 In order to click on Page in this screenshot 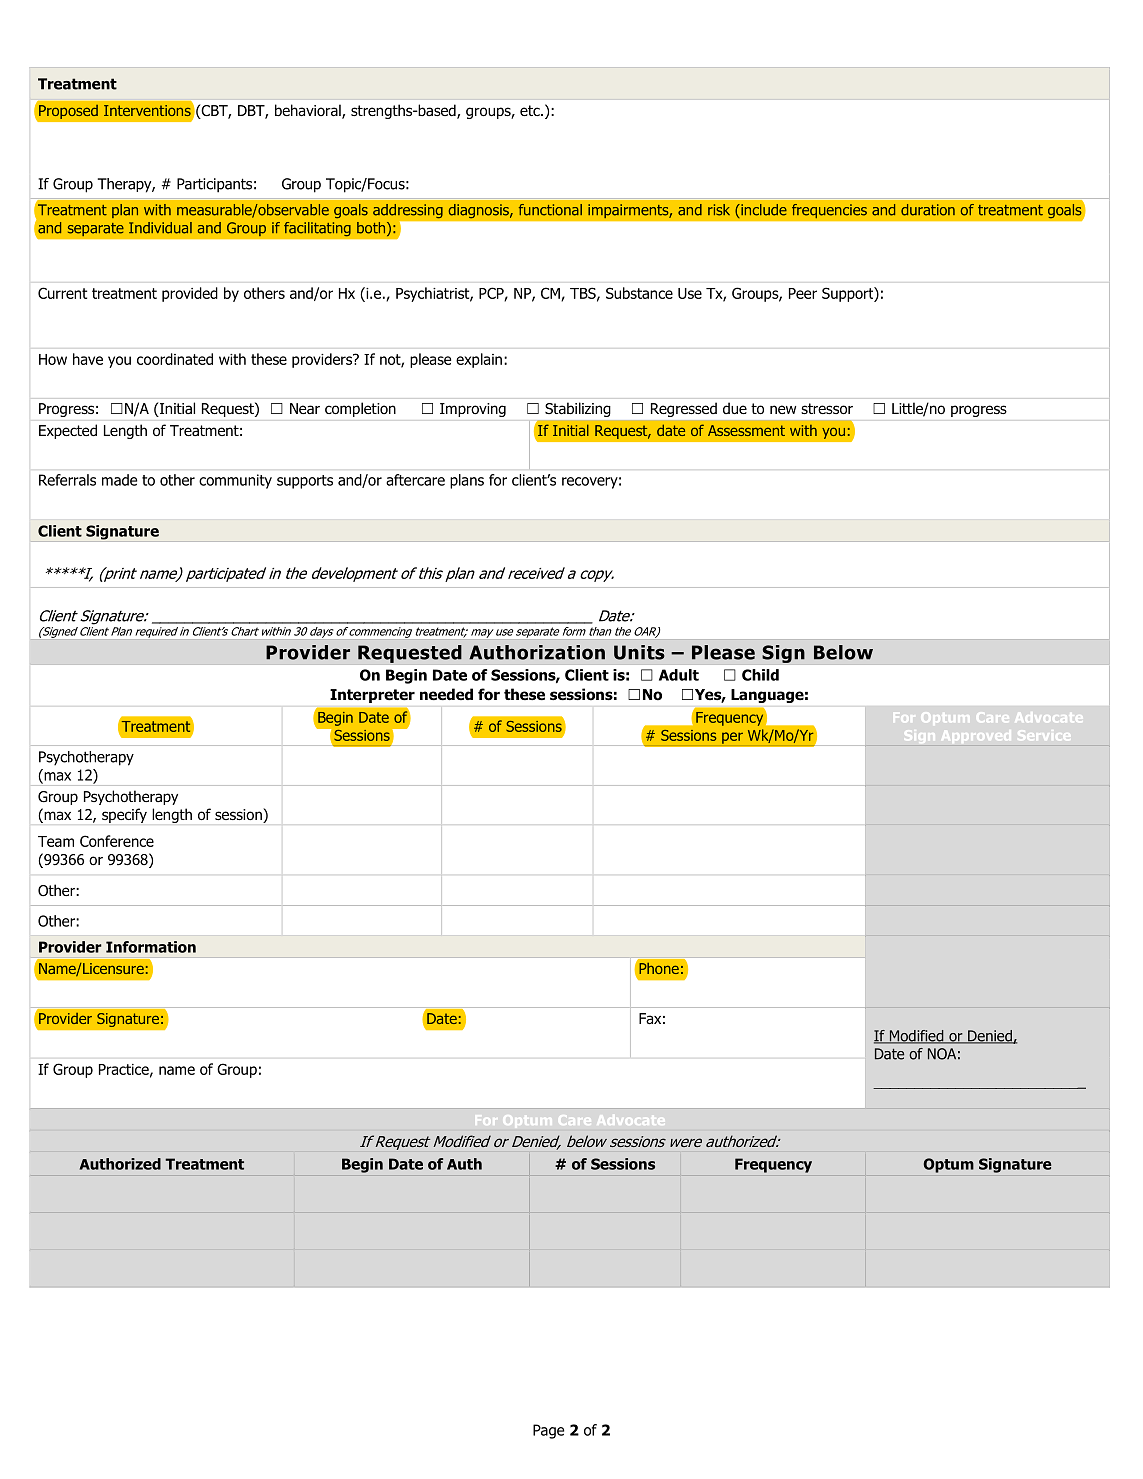, I will do `click(548, 1431)`.
